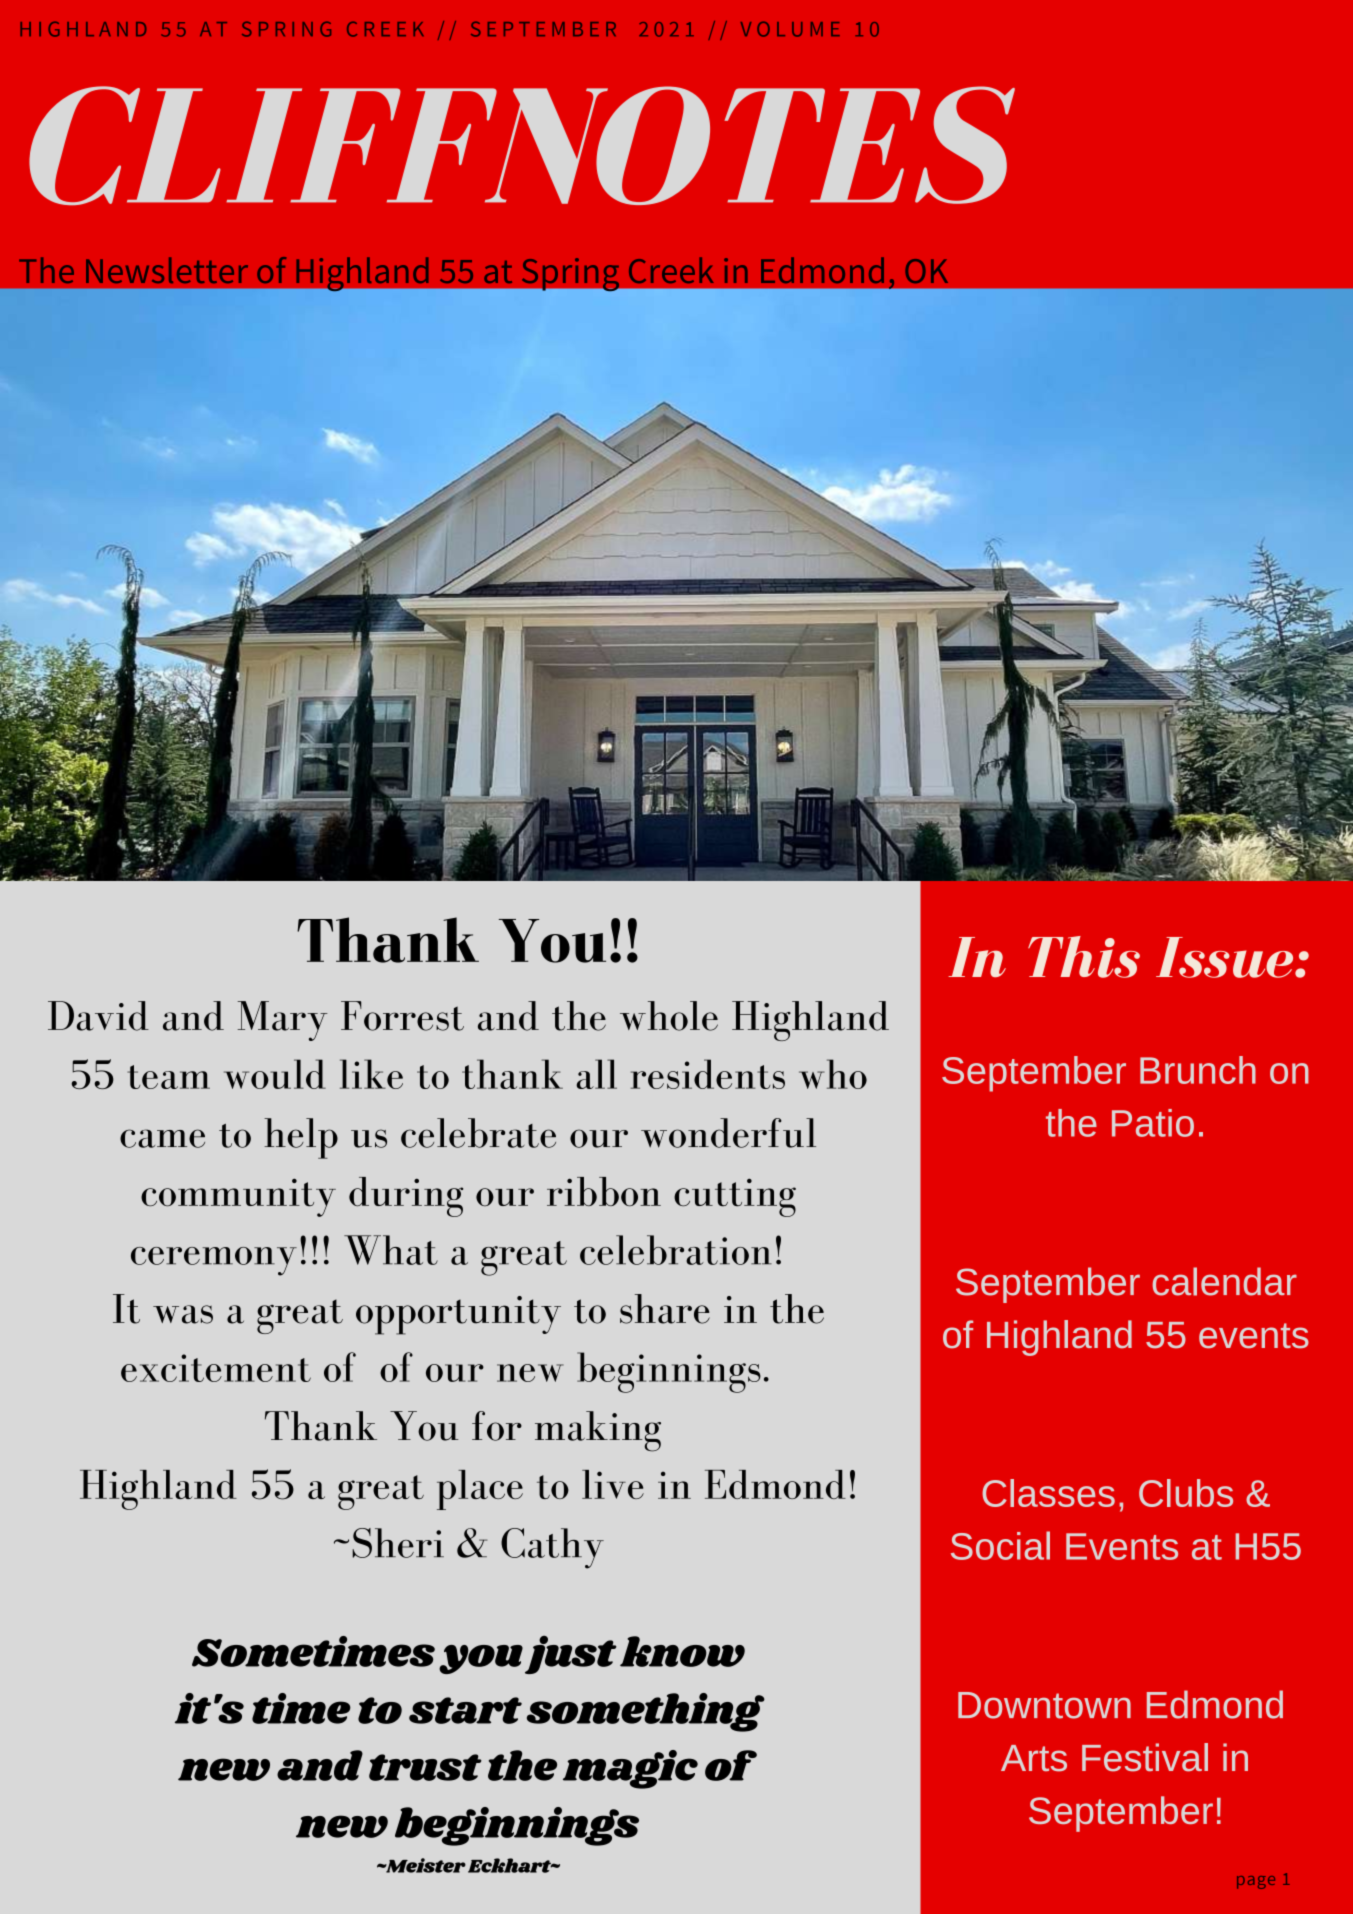 Image resolution: width=1353 pixels, height=1914 pixels. What do you see at coordinates (425, 1767) in the image?
I see `trust` at bounding box center [425, 1767].
